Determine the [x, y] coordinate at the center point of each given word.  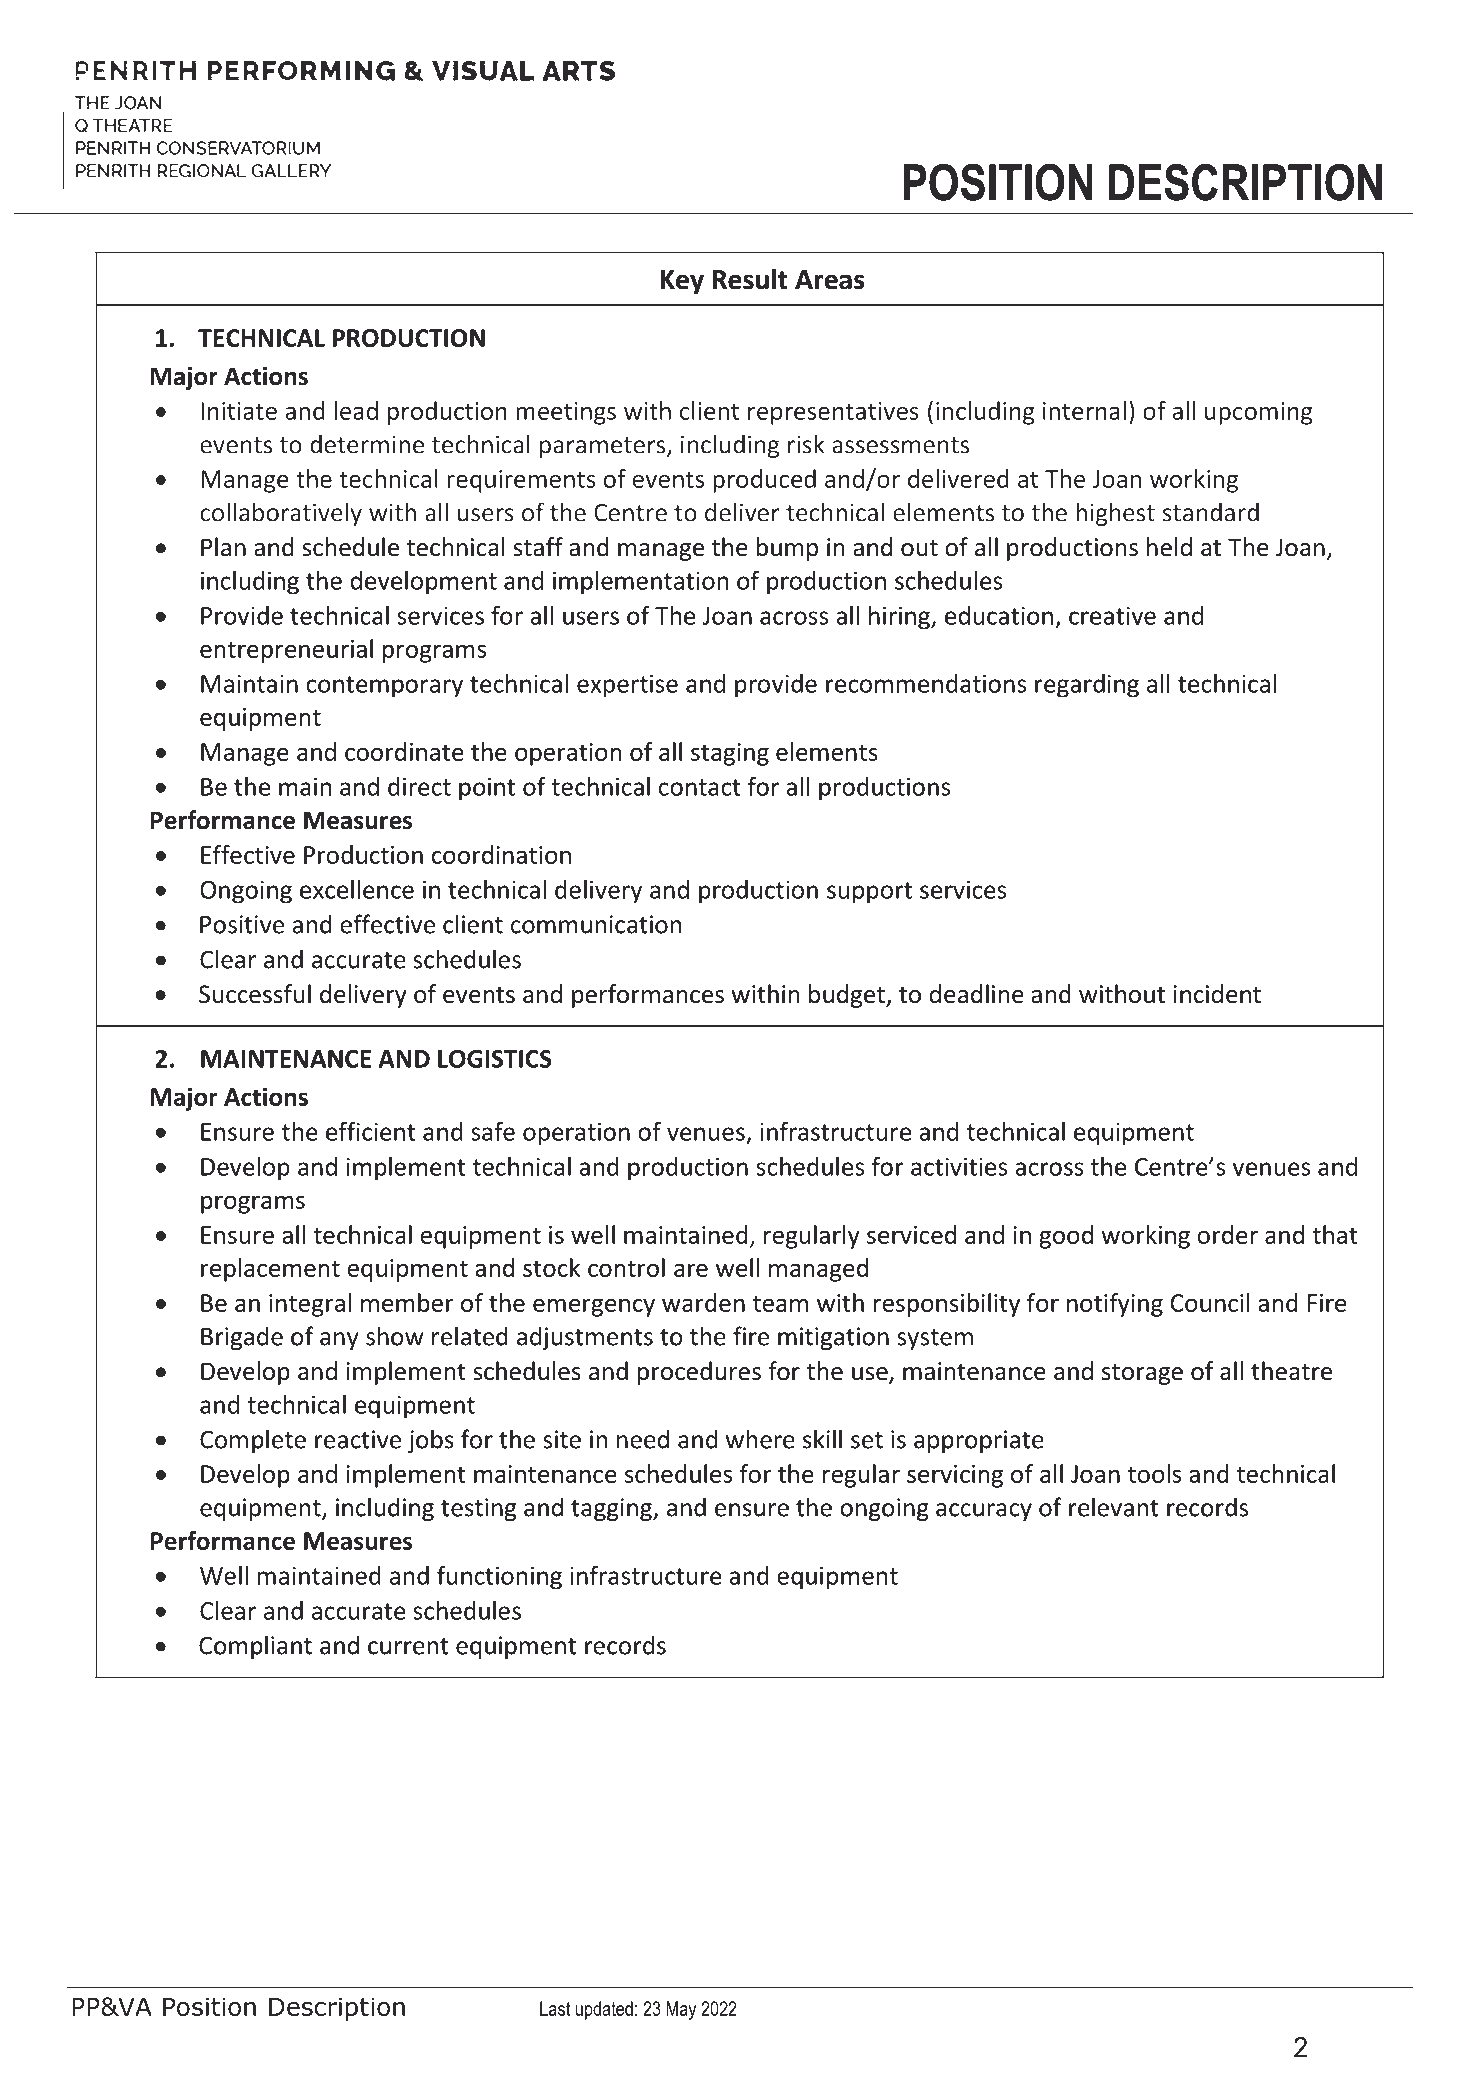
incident [1217, 994]
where [760, 1439]
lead [356, 410]
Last [555, 2008]
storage [1142, 1374]
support [869, 893]
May [681, 2010]
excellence [357, 889]
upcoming [1259, 413]
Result [750, 279]
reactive [358, 1439]
